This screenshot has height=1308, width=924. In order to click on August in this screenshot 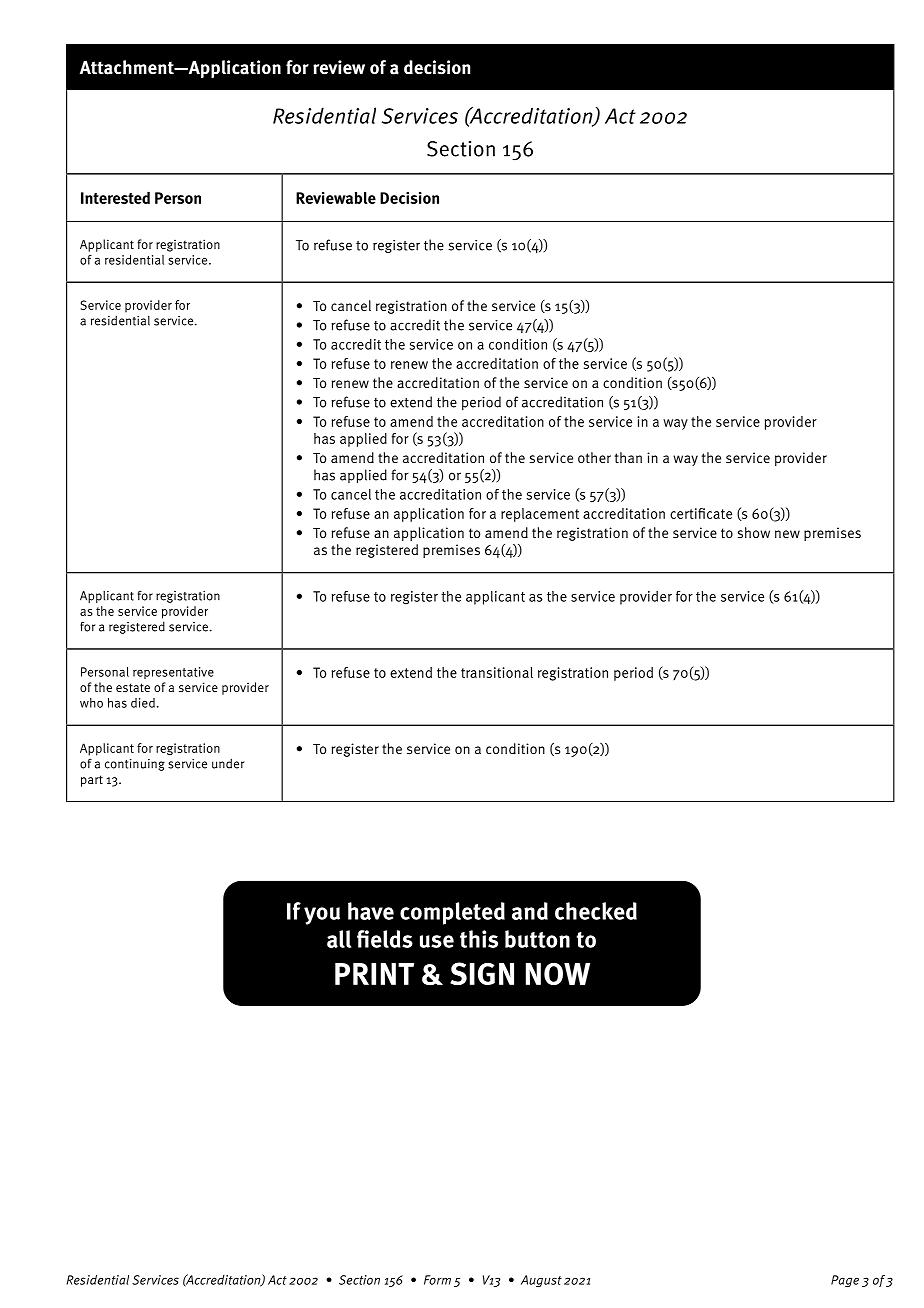, I will do `click(541, 1281)`.
